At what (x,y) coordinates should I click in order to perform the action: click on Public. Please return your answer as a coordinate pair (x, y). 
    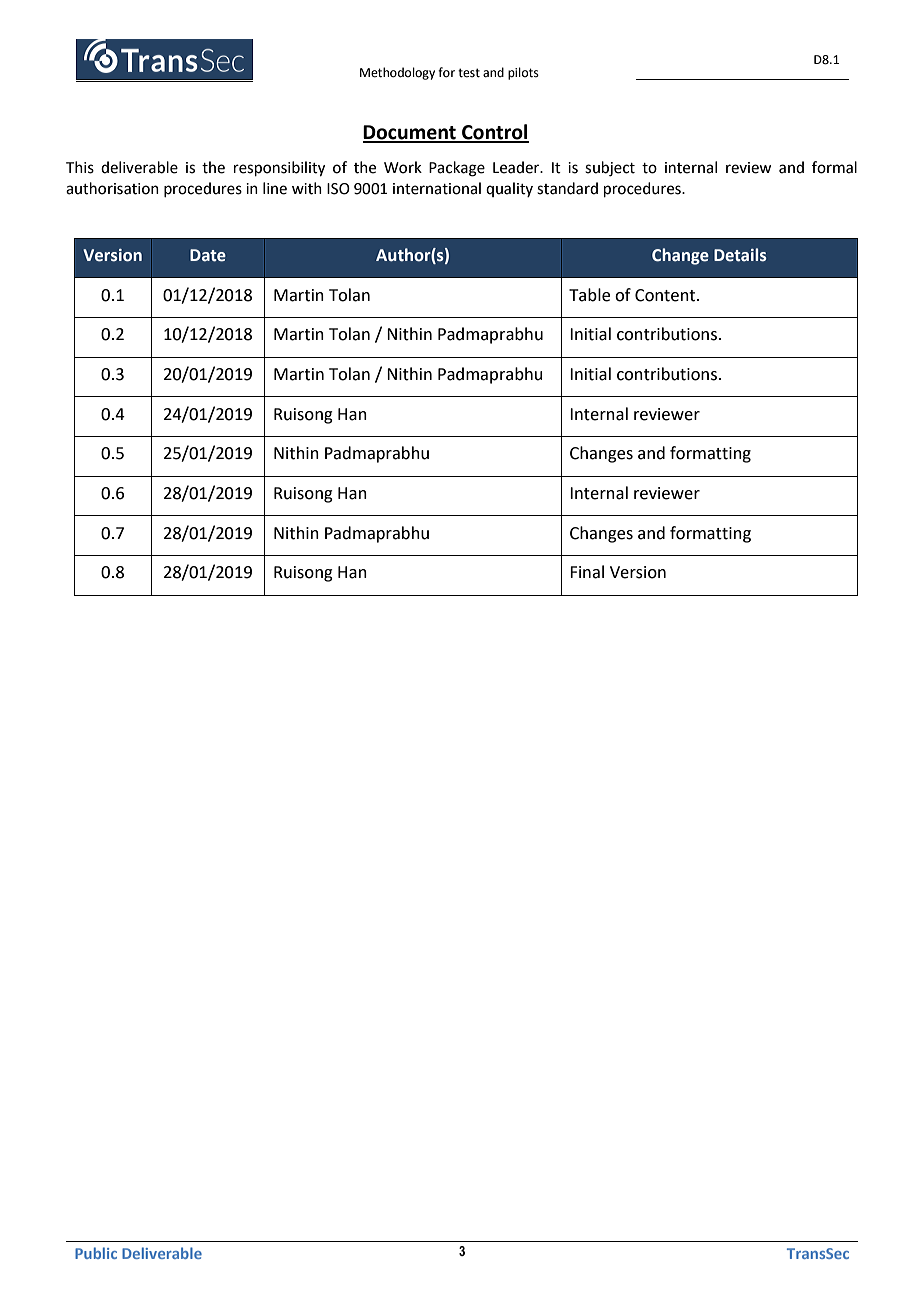
    Looking at the image, I should click on (96, 1253).
